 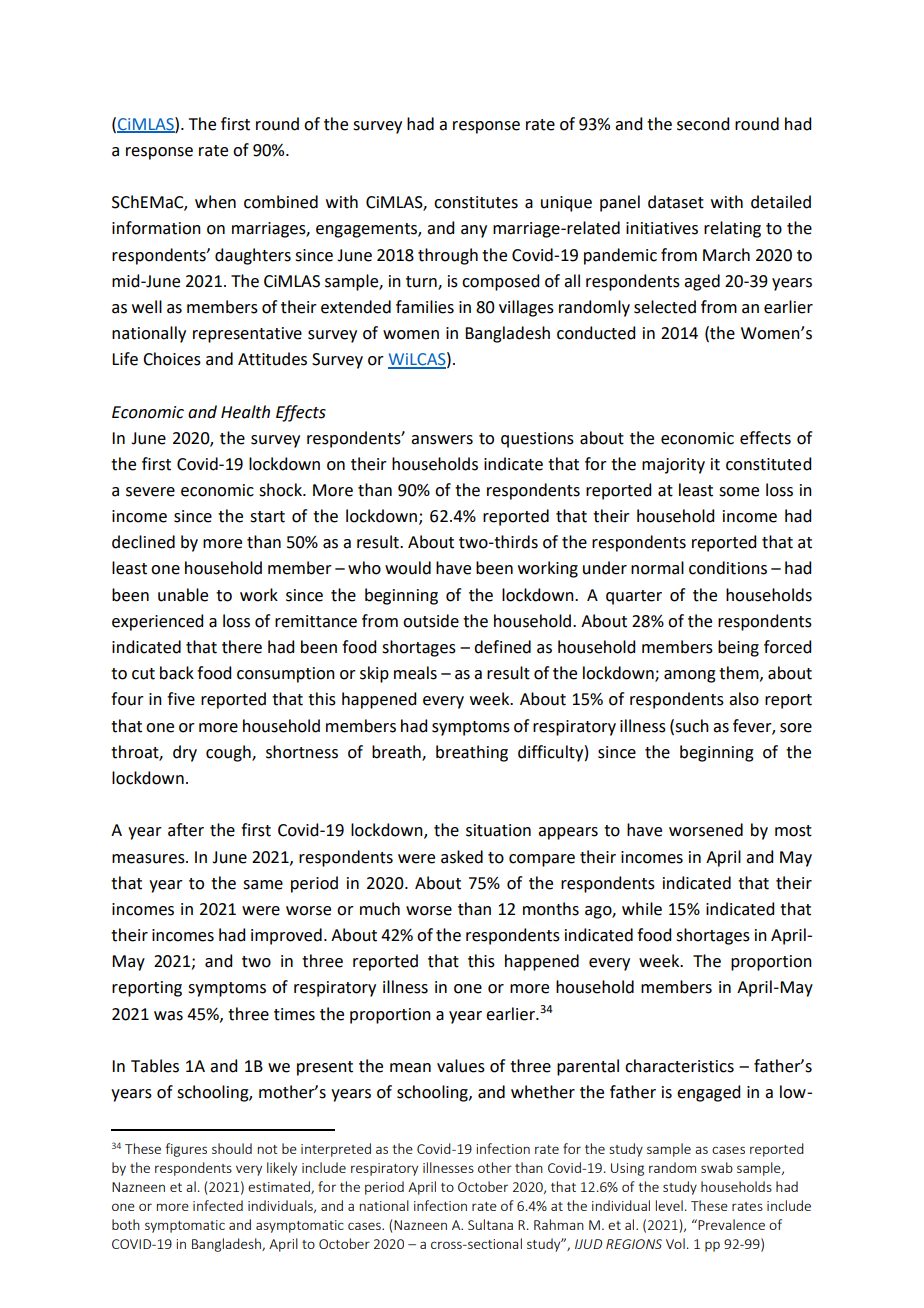 What do you see at coordinates (690, 676) in the page?
I see `among` at bounding box center [690, 676].
